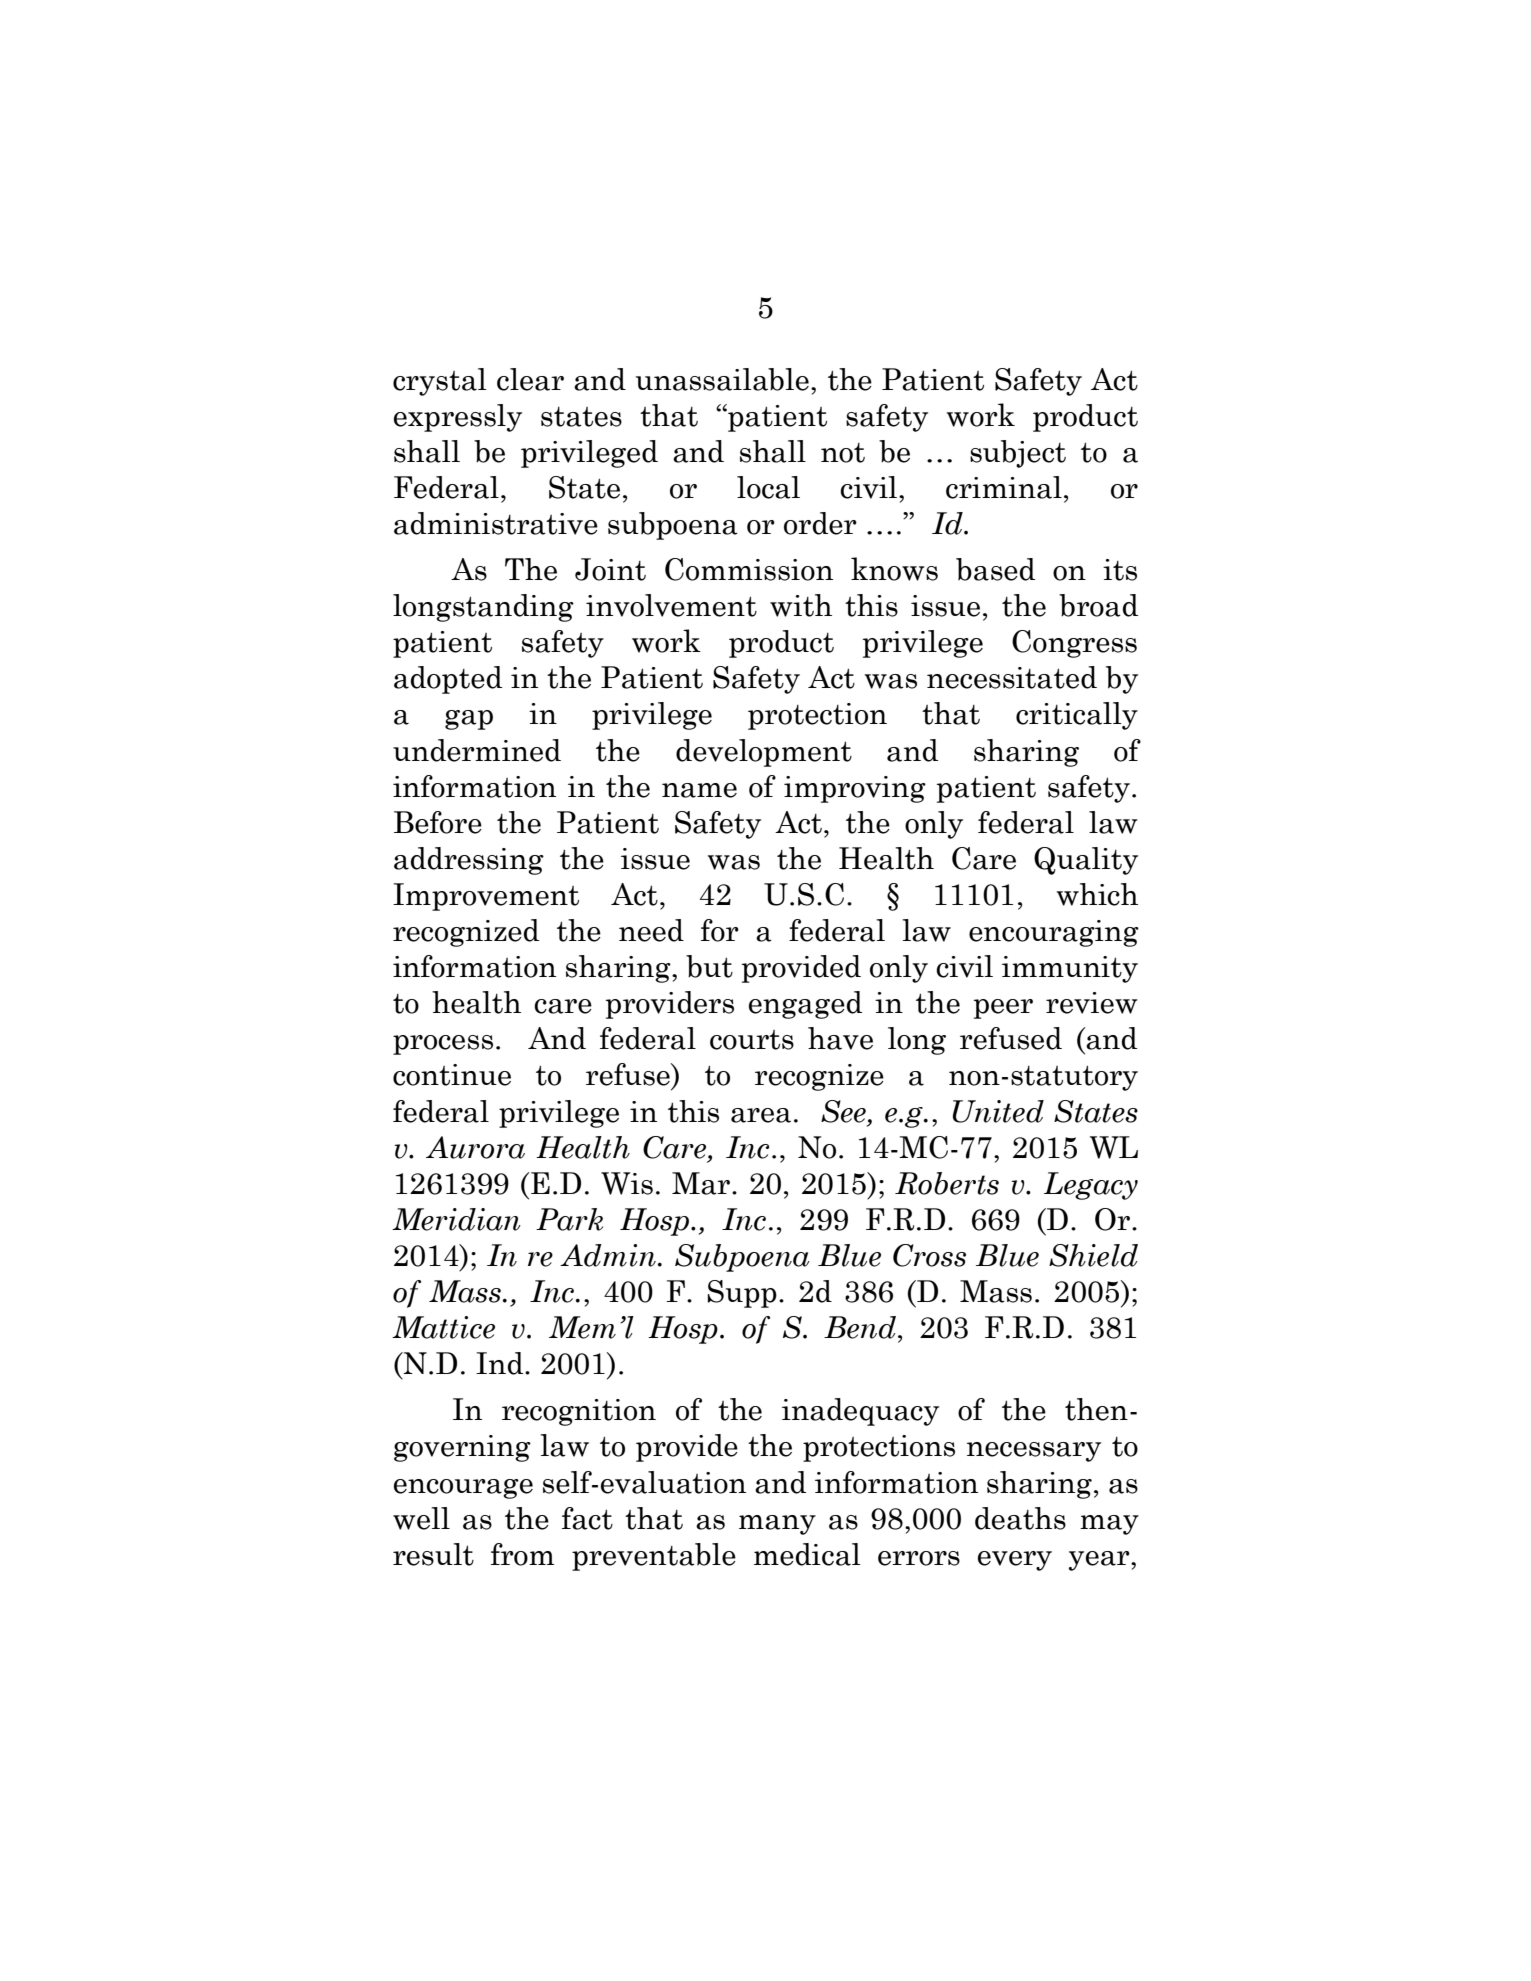 This screenshot has height=1981, width=1531. What do you see at coordinates (805, 1005) in the screenshot?
I see `engaged` at bounding box center [805, 1005].
